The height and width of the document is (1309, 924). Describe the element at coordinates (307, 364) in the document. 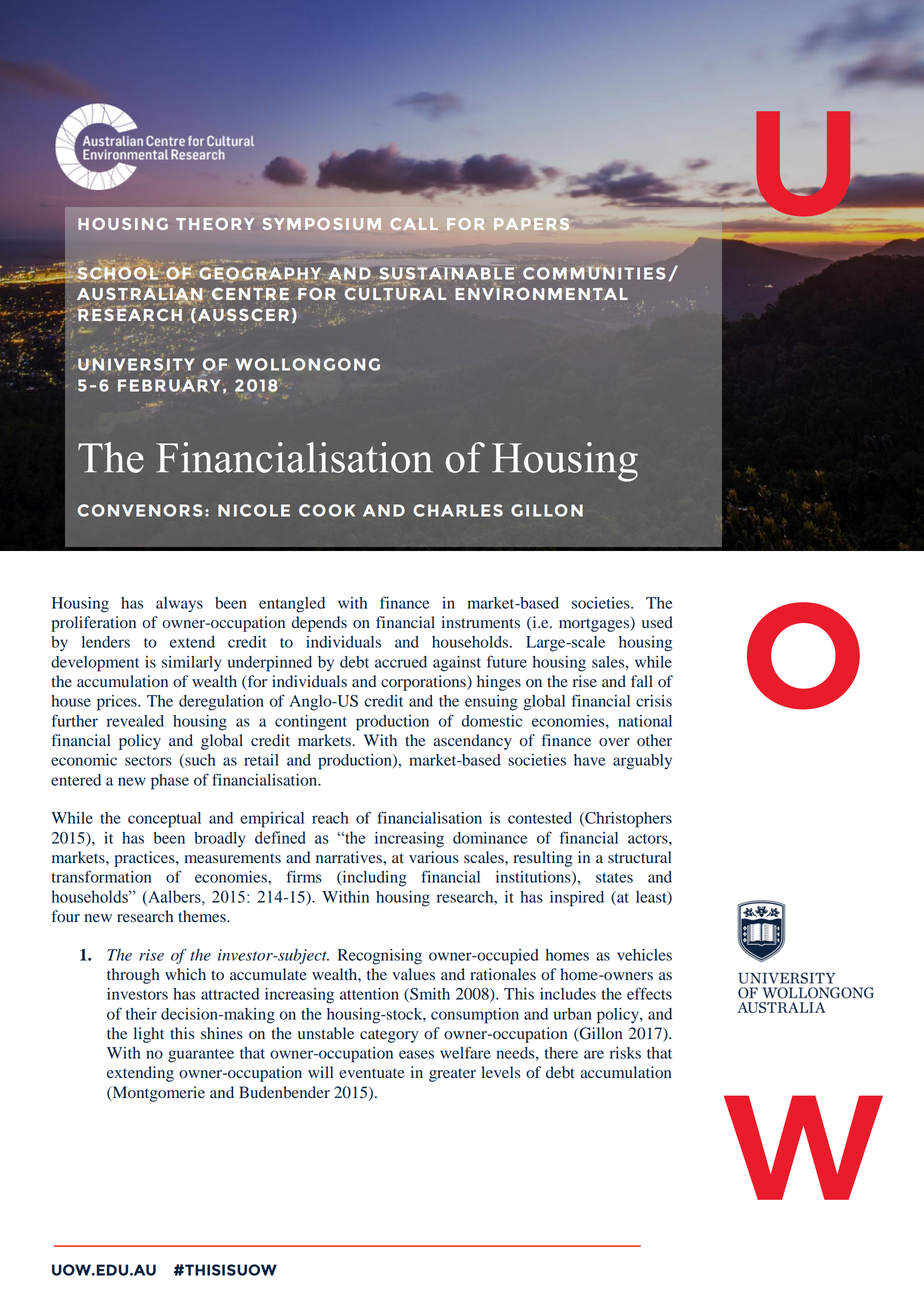

I see `WOLLONGONG` at that location.
